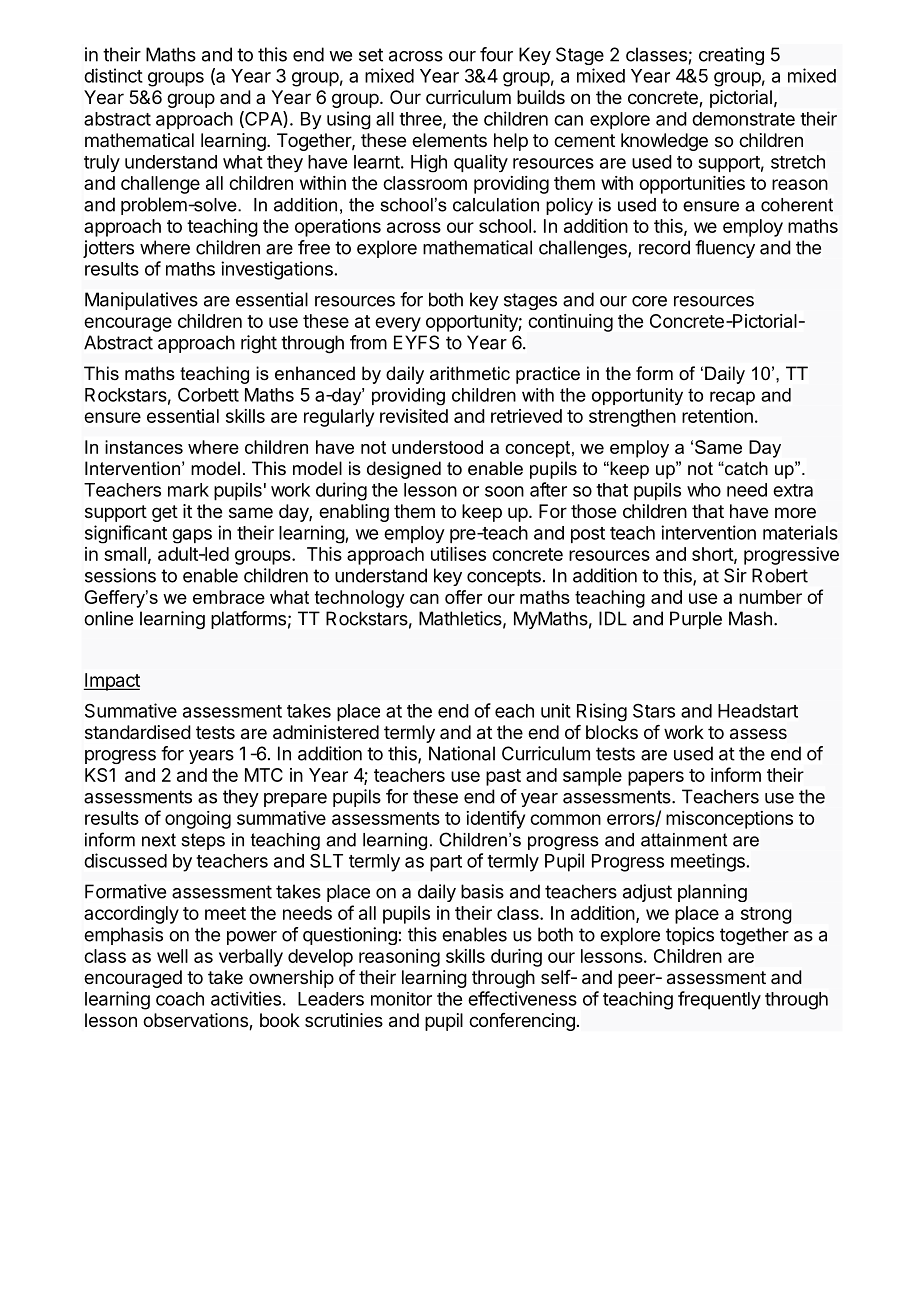 The image size is (924, 1308). I want to click on instances, so click(144, 447).
